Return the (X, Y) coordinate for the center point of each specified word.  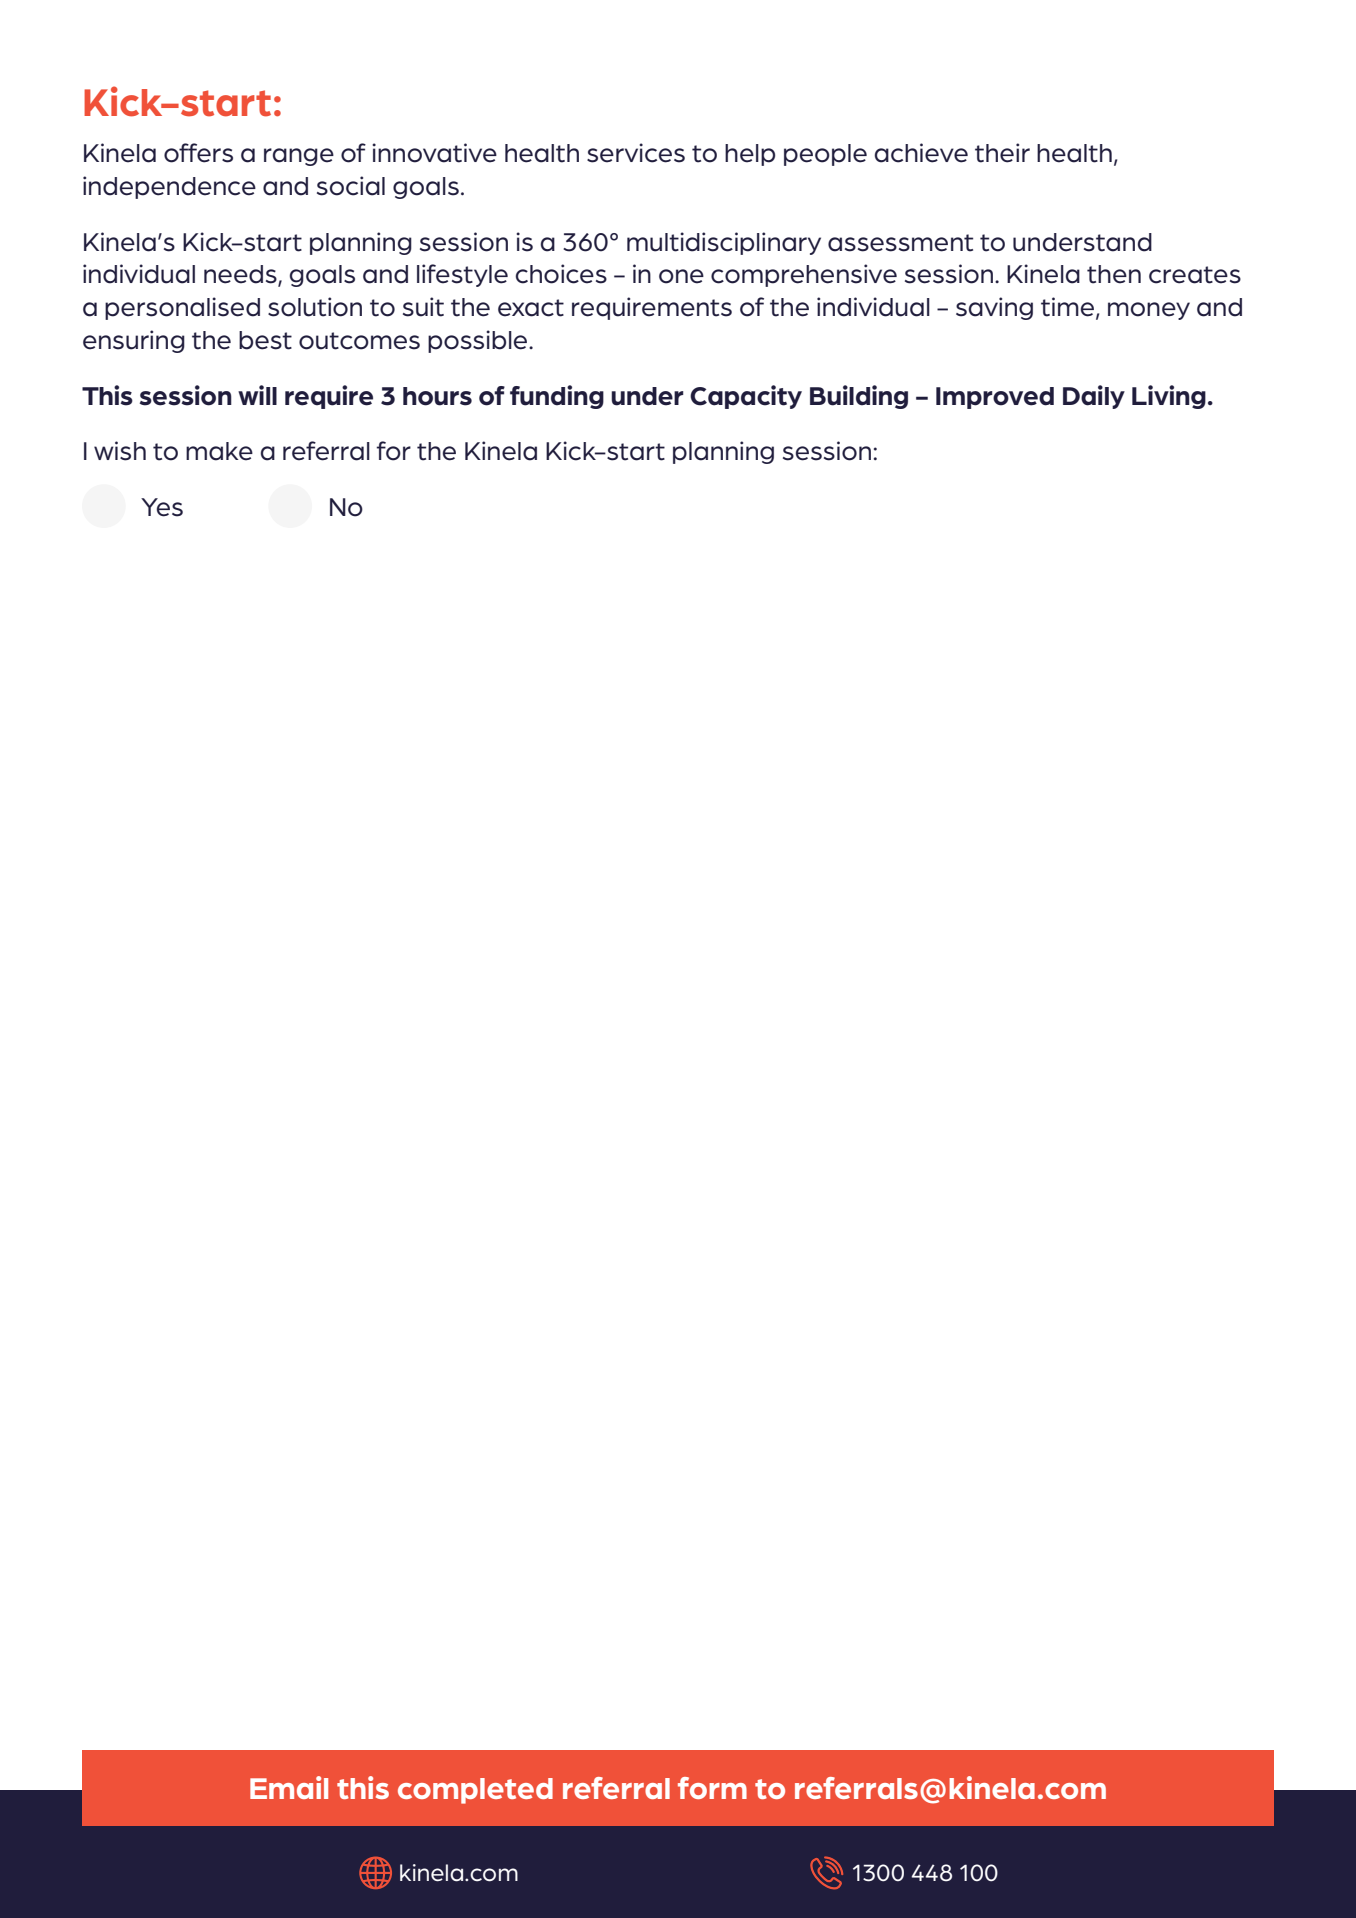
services (636, 153)
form (712, 1788)
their (1002, 153)
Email (289, 1787)
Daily (1094, 397)
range (299, 157)
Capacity (746, 397)
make (219, 451)
